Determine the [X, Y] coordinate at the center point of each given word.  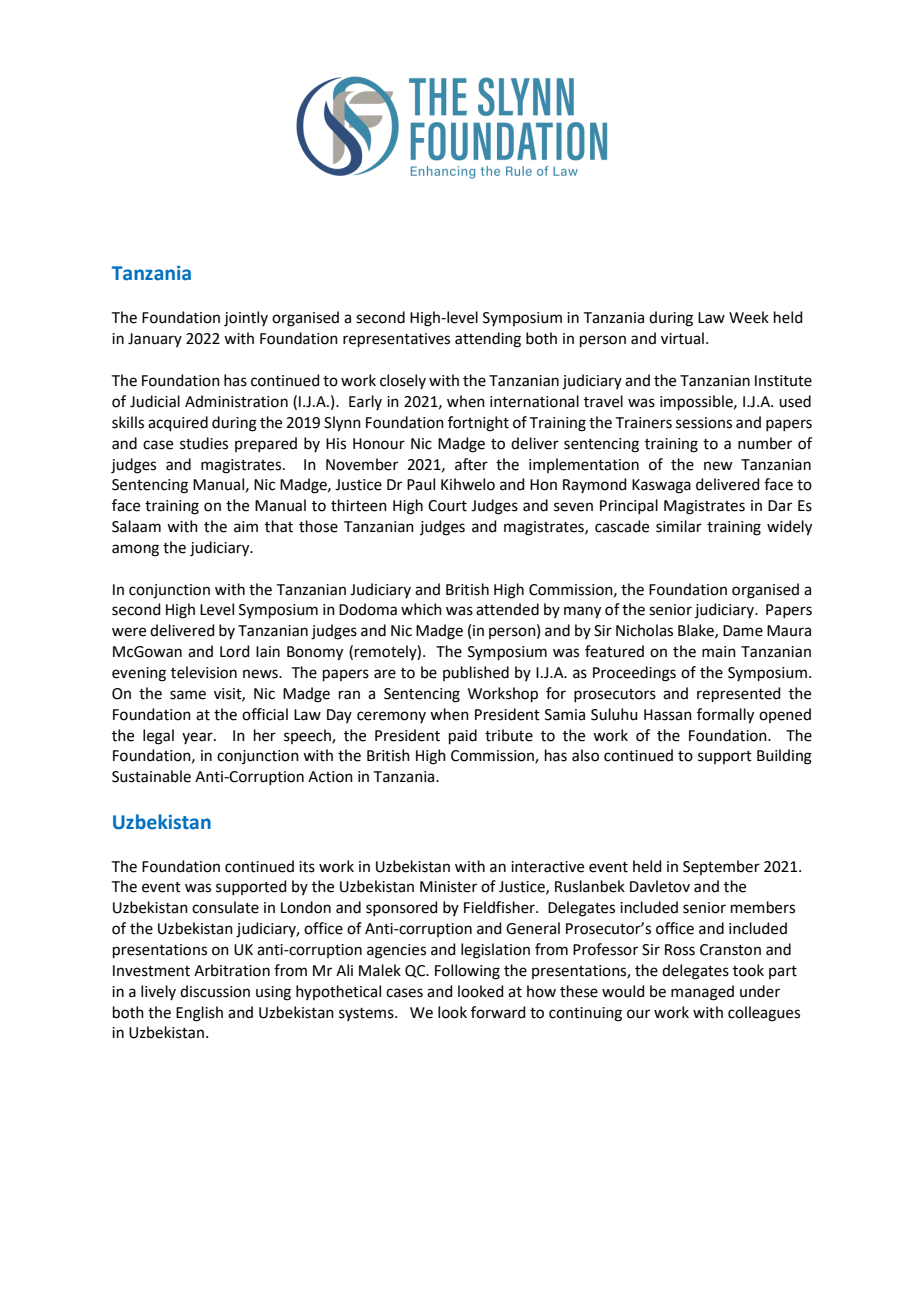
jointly [246, 319]
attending [488, 340]
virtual [682, 338]
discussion [215, 991]
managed [702, 993]
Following [467, 972]
